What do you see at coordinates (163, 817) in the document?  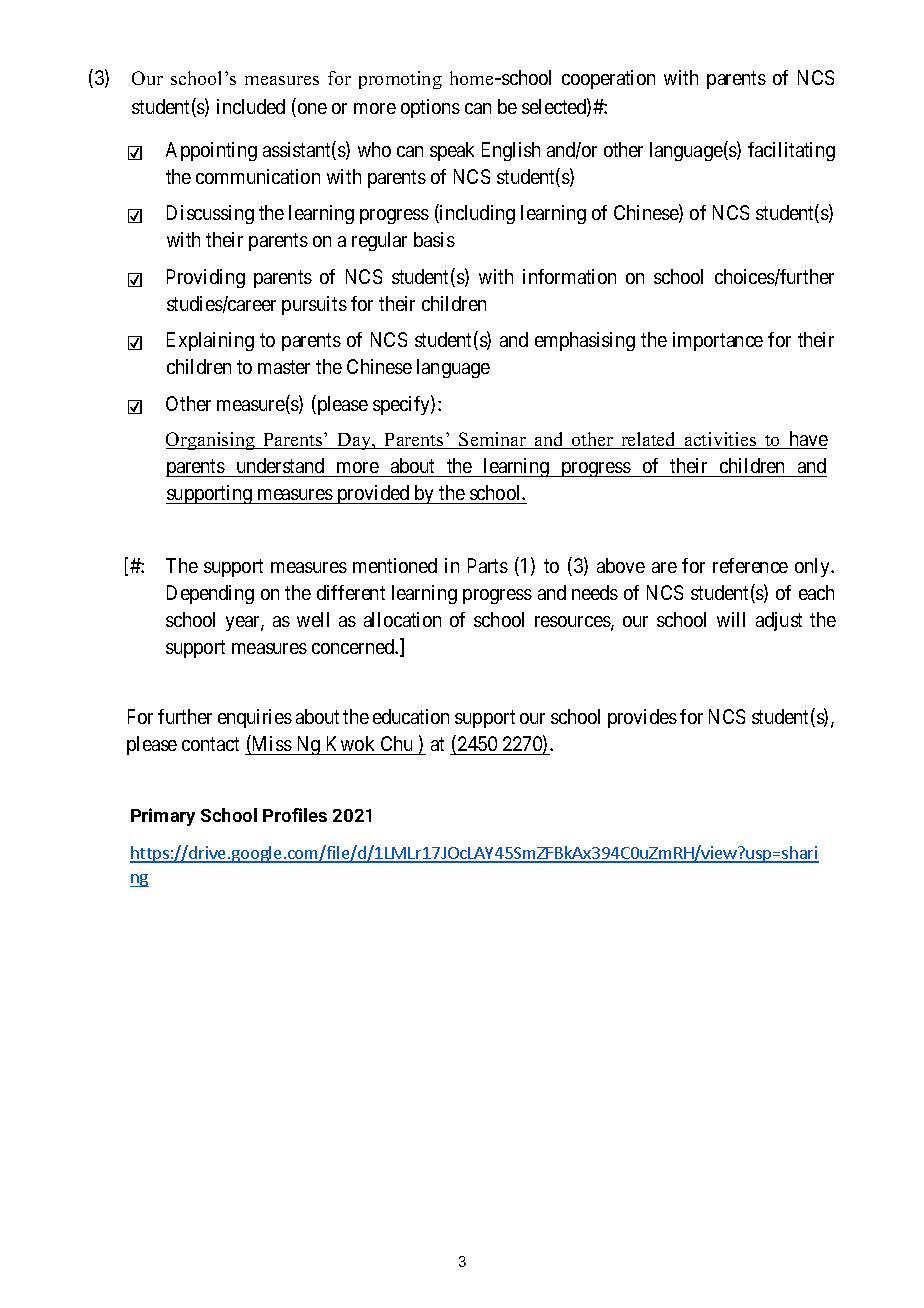 I see `Primary` at bounding box center [163, 817].
